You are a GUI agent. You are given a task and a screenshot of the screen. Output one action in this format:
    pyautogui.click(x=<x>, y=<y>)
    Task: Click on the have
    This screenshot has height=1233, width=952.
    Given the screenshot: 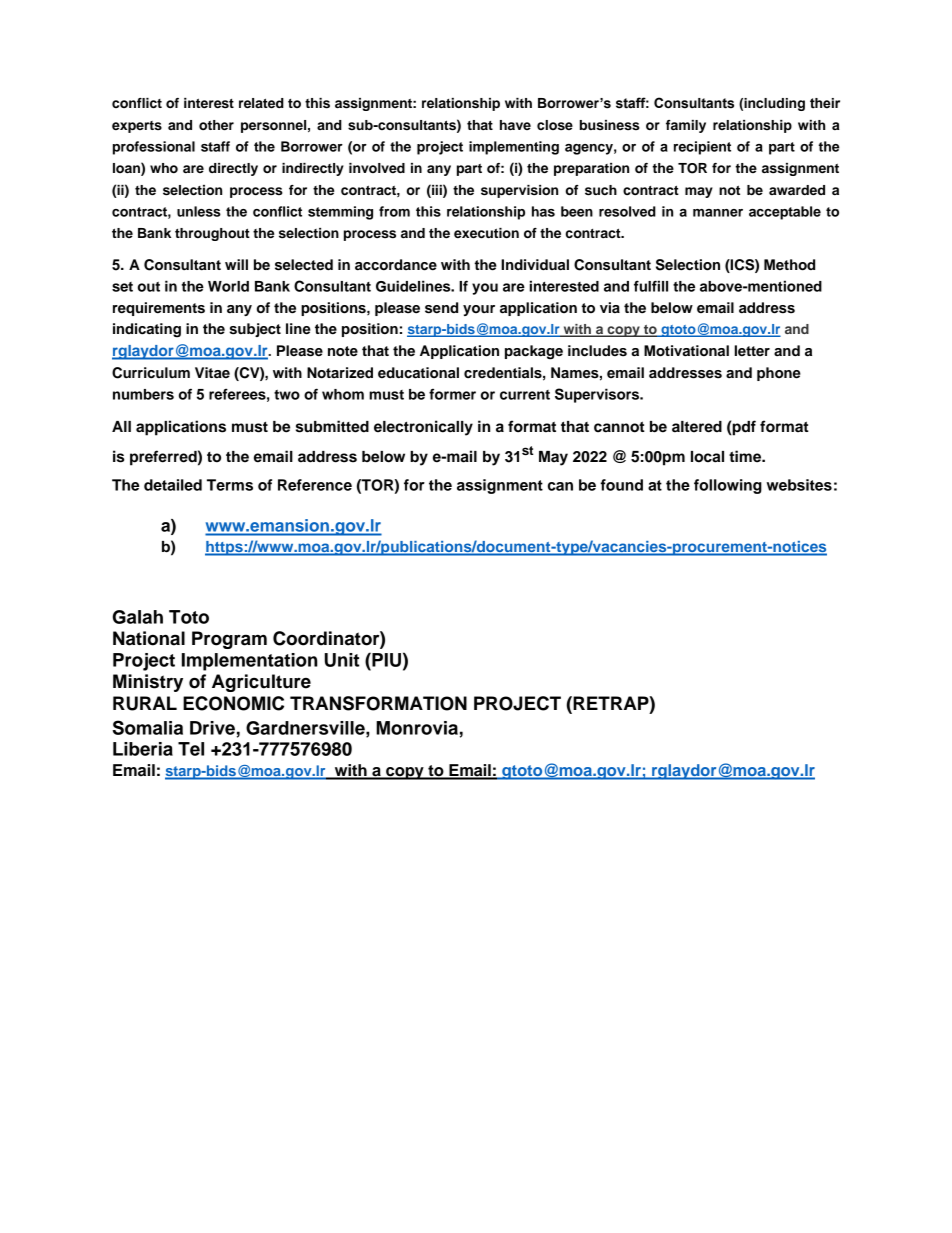 What is the action you would take?
    pyautogui.click(x=515, y=125)
